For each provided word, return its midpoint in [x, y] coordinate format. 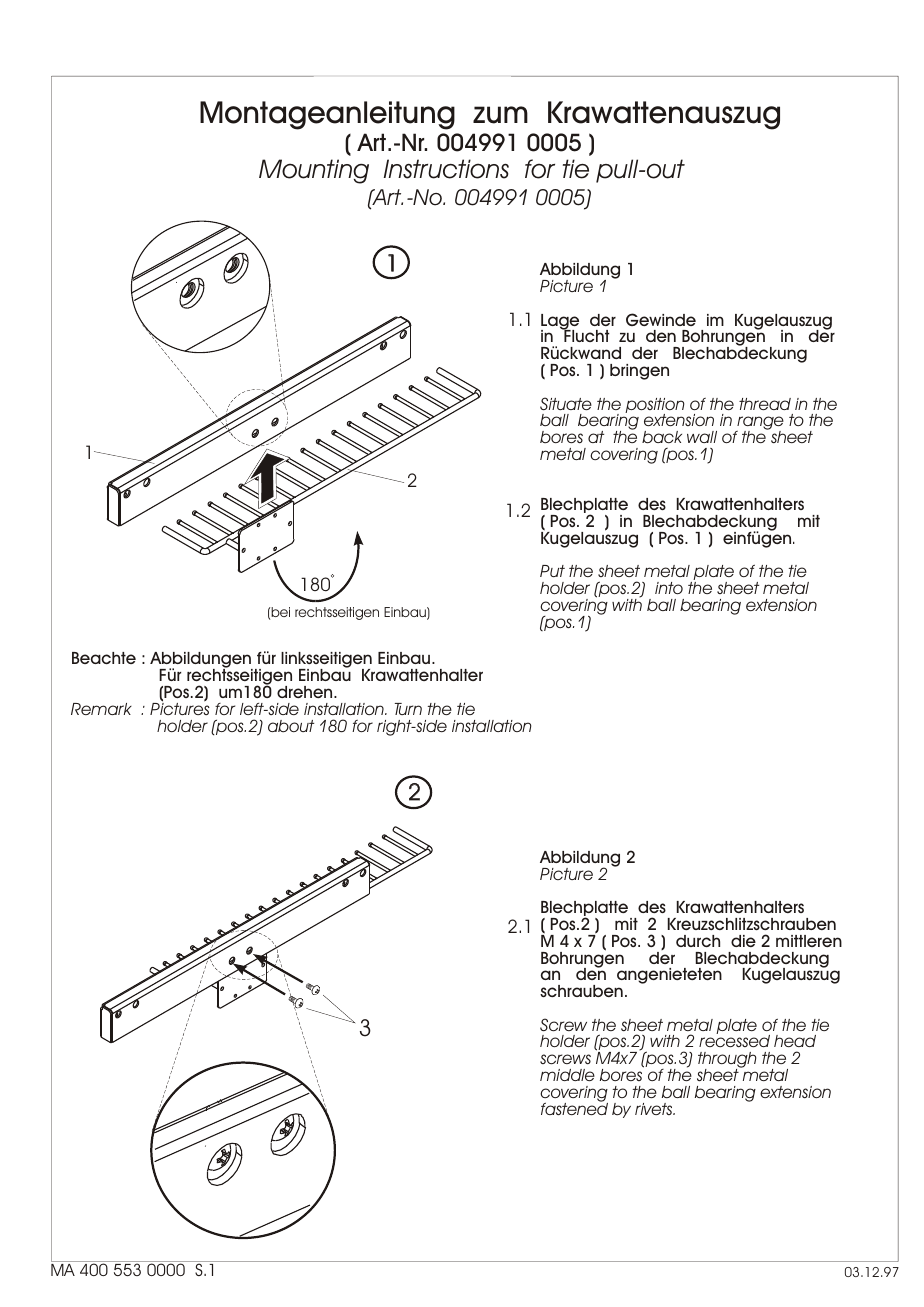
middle [567, 1075]
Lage [560, 323]
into [669, 588]
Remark [101, 709]
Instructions [446, 169]
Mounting [314, 171]
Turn [408, 709]
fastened [574, 1107]
